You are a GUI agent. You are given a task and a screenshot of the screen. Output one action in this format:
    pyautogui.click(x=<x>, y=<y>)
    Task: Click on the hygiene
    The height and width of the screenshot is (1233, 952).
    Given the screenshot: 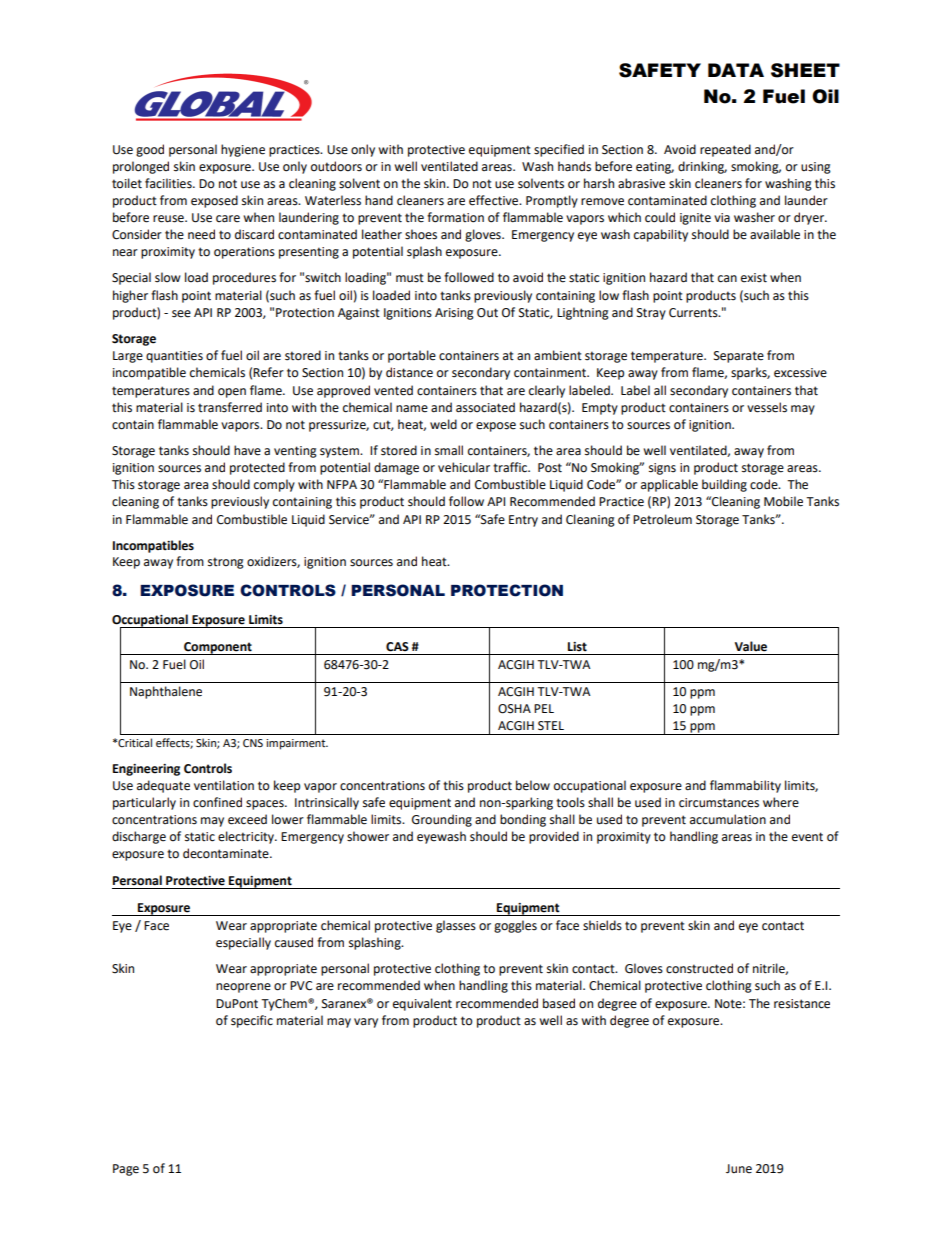 What is the action you would take?
    pyautogui.click(x=243, y=150)
